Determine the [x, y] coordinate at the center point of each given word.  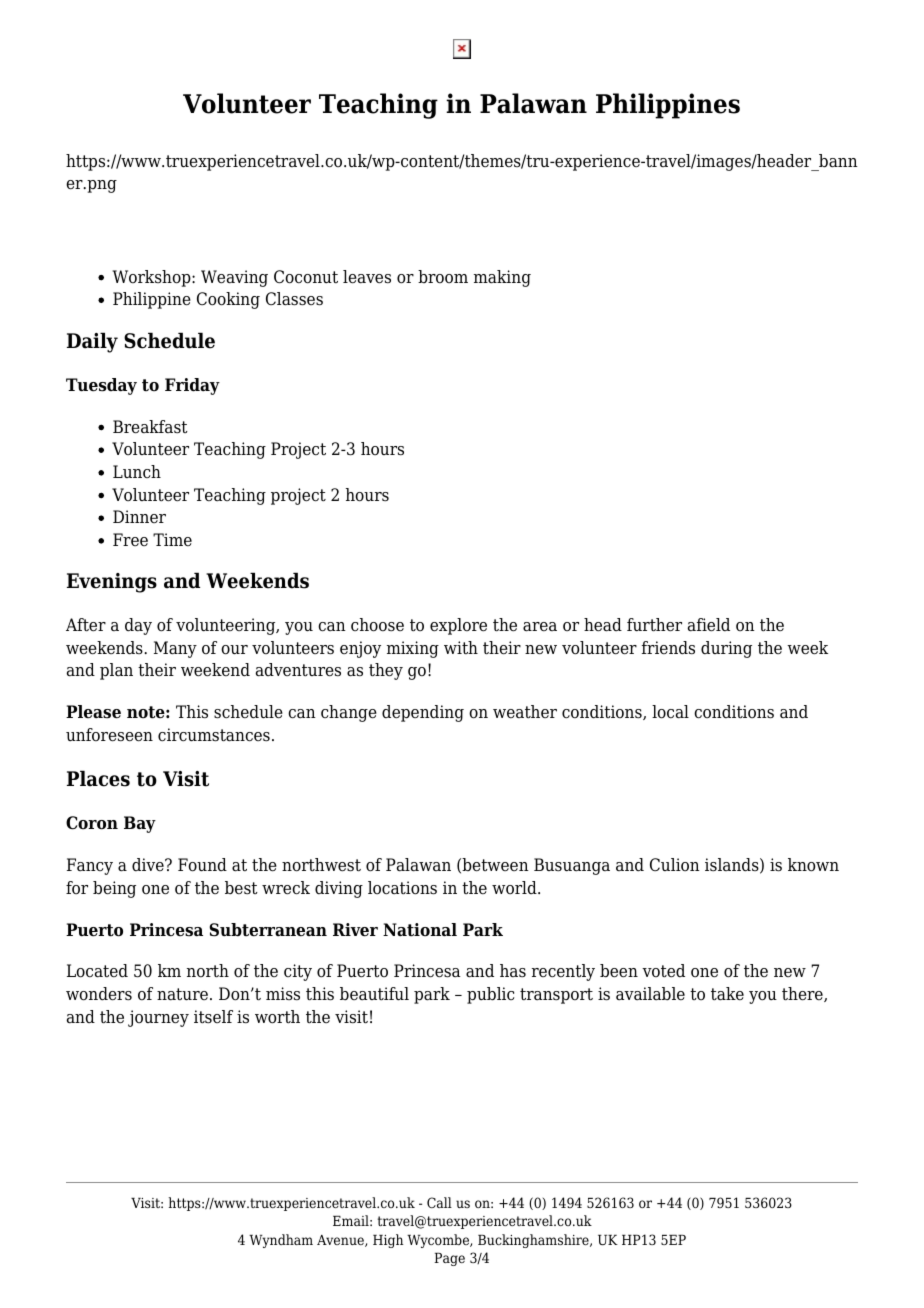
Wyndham [281, 1241]
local [670, 712]
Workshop [153, 278]
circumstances [214, 735]
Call [439, 1202]
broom [443, 277]
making [502, 278]
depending [423, 713]
